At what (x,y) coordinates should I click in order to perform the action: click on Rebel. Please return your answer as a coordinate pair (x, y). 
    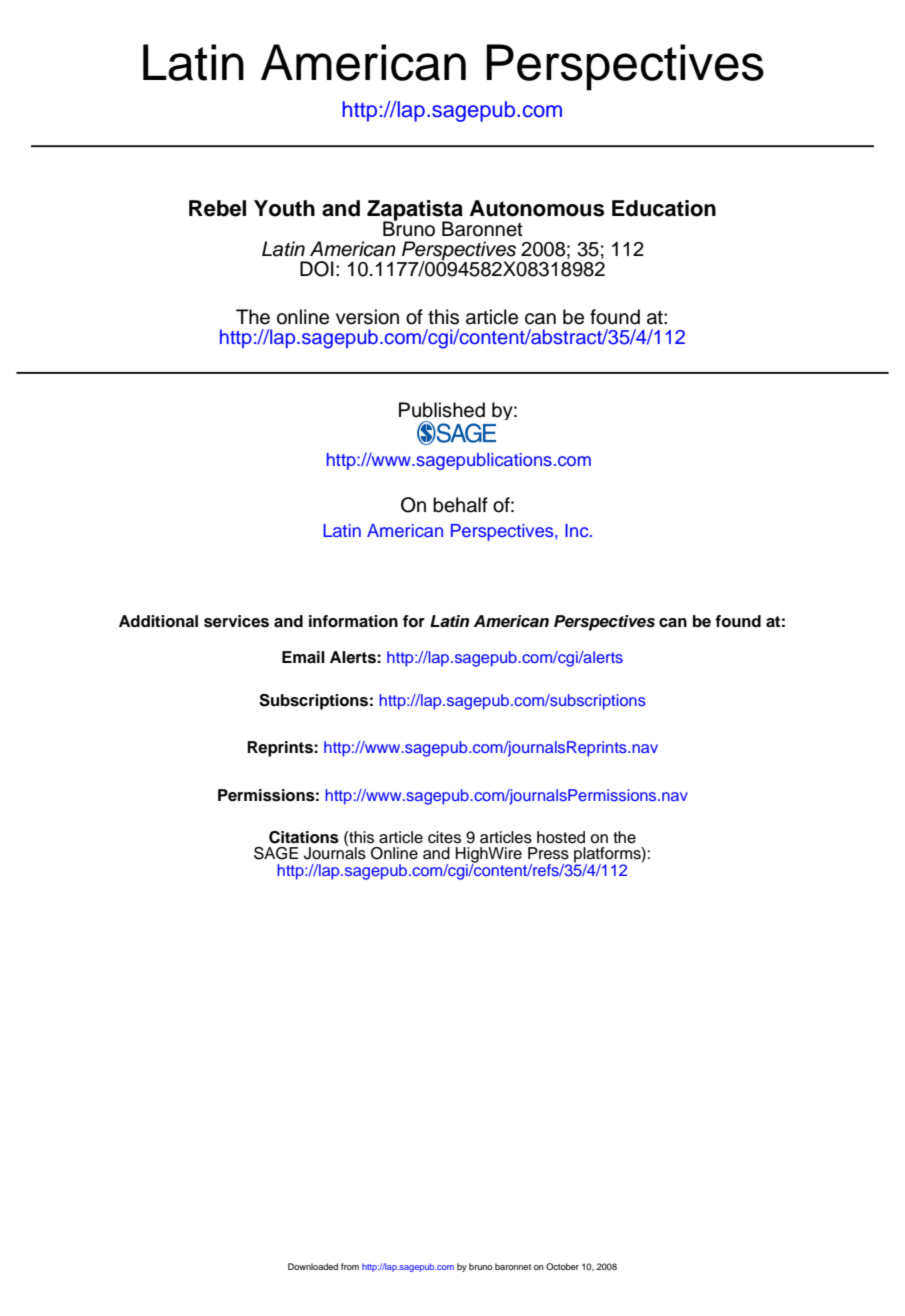
    Looking at the image, I should click on (217, 208).
